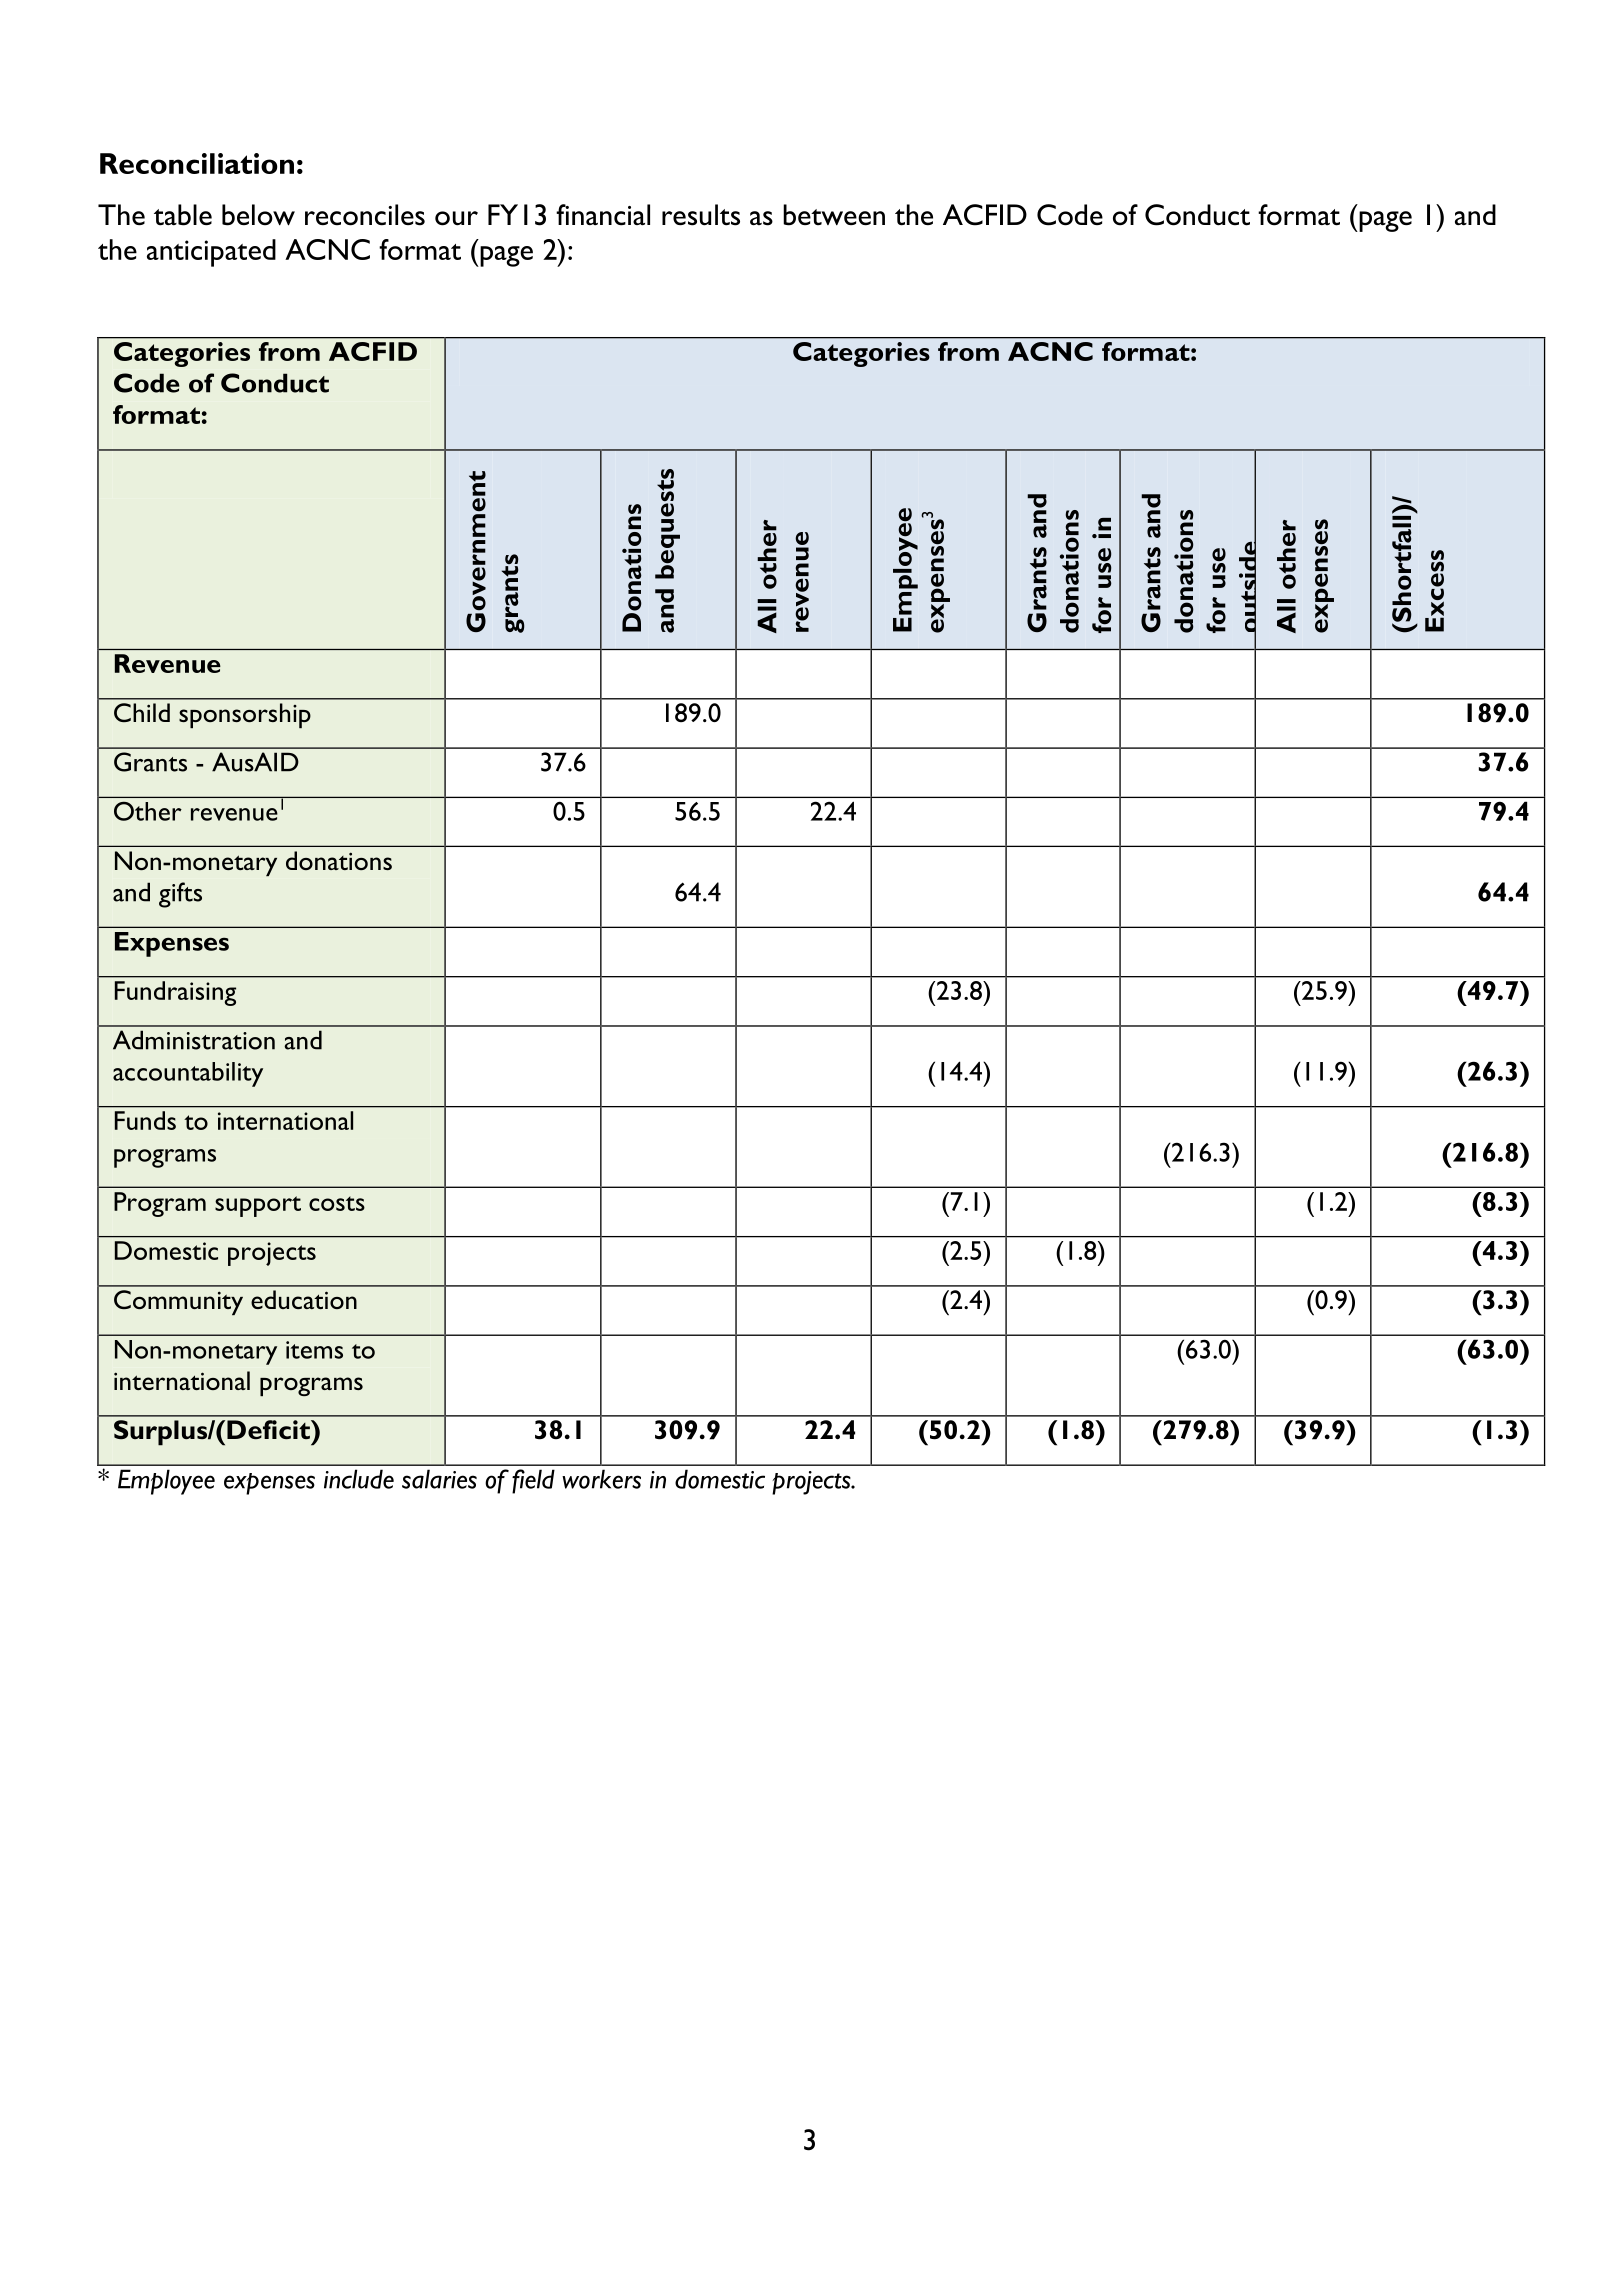  What do you see at coordinates (601, 1479) in the screenshot?
I see `workers` at bounding box center [601, 1479].
